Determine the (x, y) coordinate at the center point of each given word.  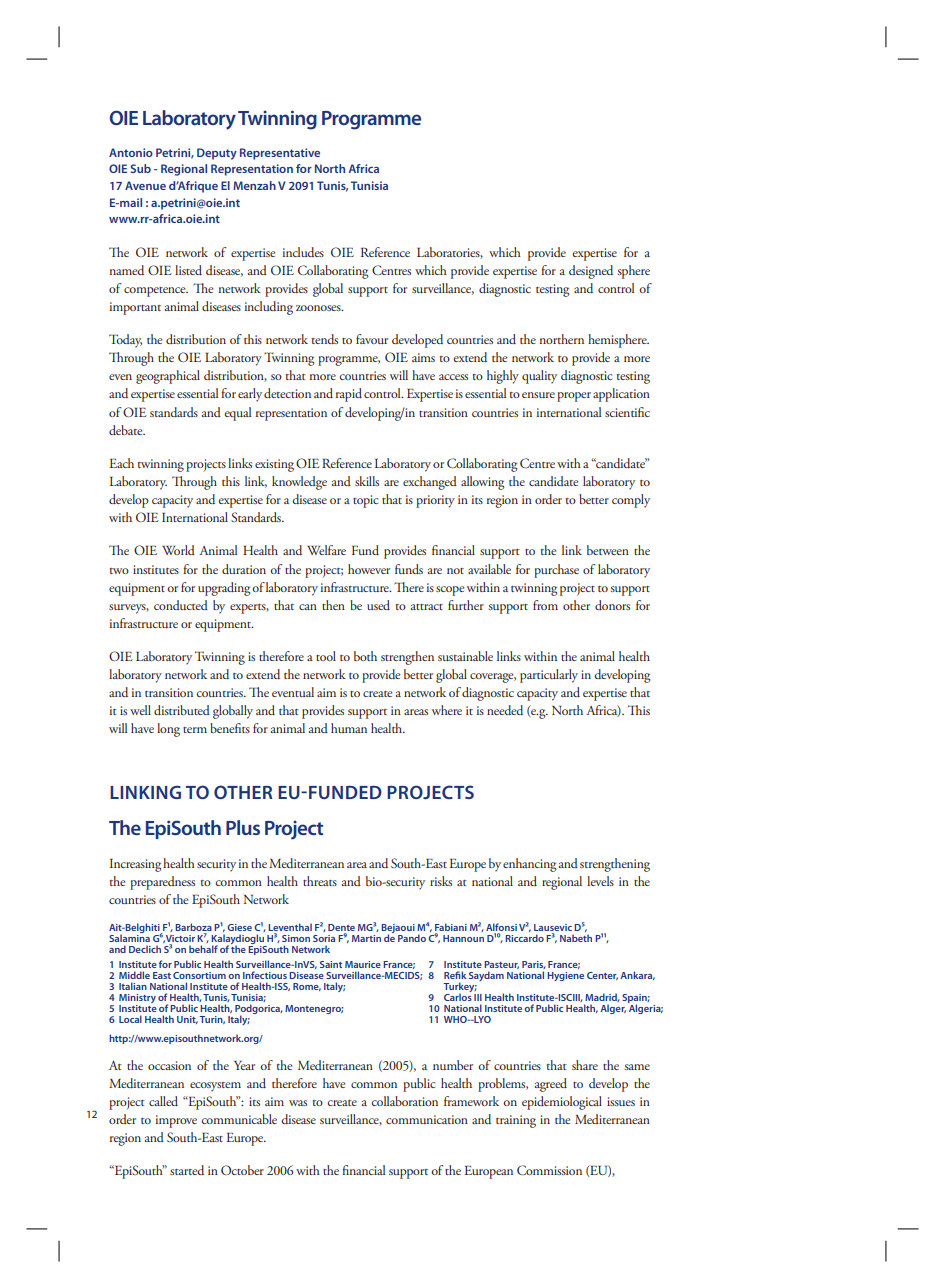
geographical (168, 377)
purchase (556, 571)
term (195, 730)
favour (372, 339)
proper (574, 397)
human (349, 728)
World (178, 550)
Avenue (145, 185)
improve (176, 1121)
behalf (203, 949)
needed (505, 710)
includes (303, 252)
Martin (366, 938)
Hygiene (565, 976)
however (369, 569)
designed (591, 272)
